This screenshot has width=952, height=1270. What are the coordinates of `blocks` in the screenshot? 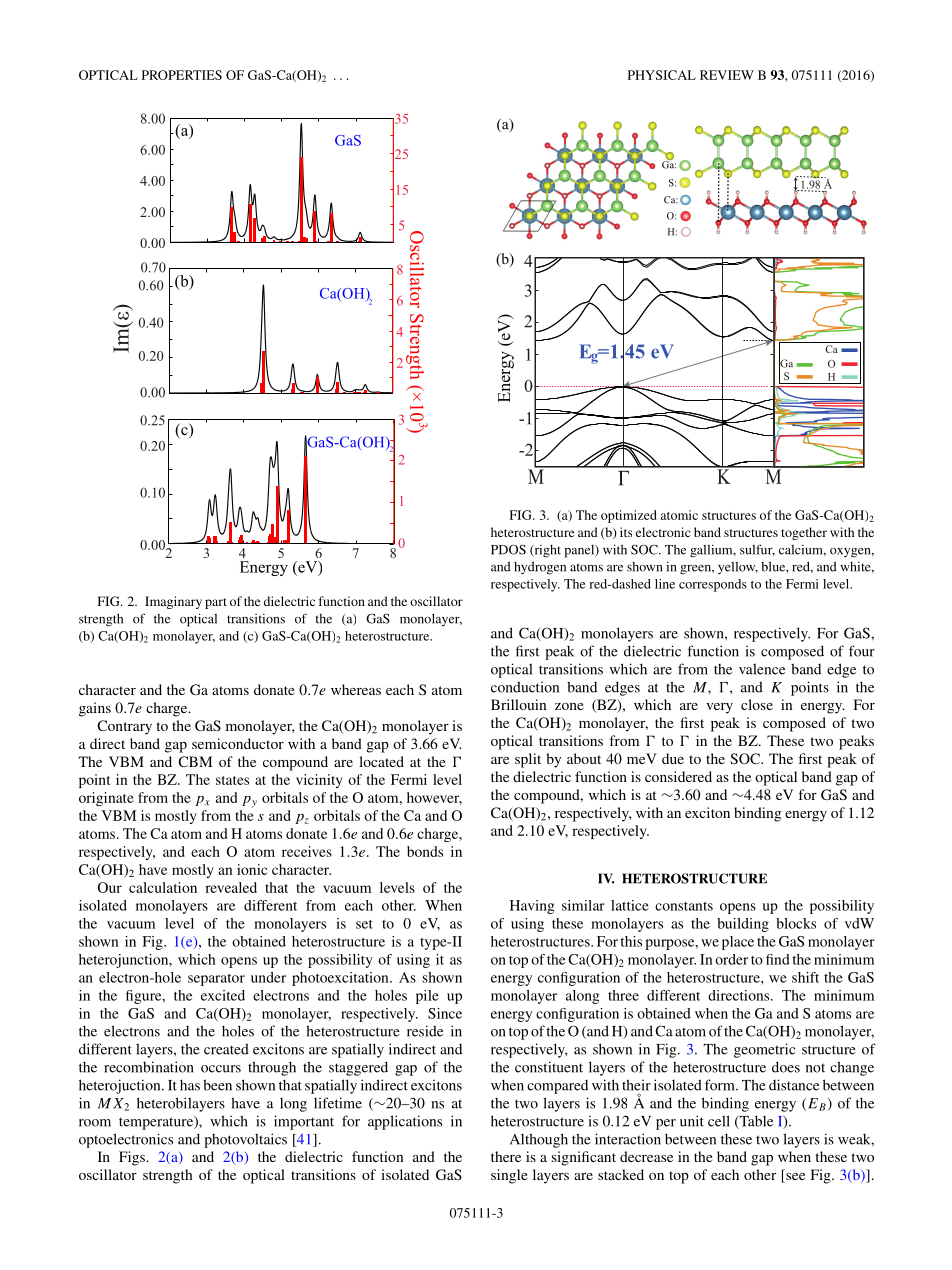 It's located at (796, 923).
